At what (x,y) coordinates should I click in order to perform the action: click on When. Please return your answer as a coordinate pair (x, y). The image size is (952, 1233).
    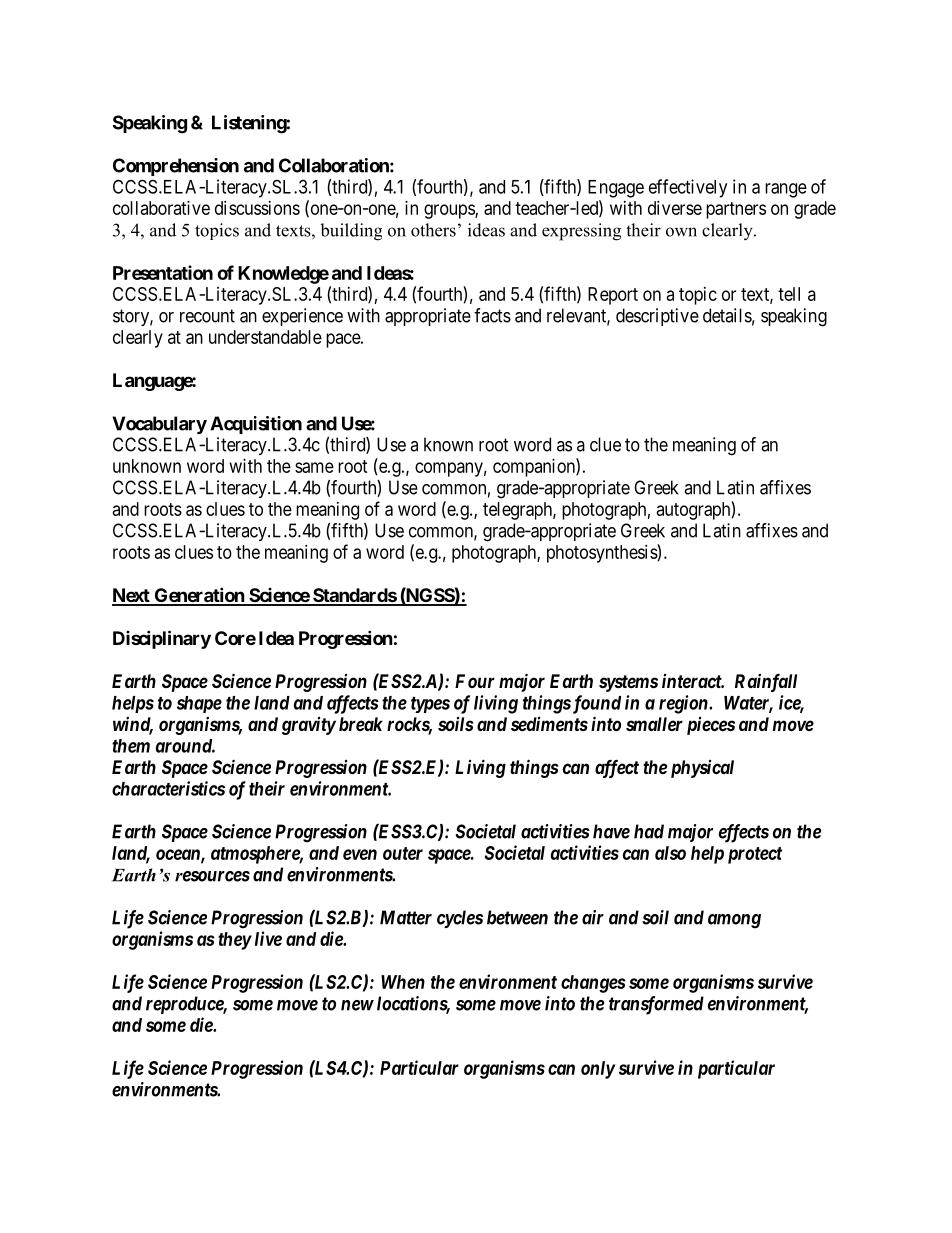
    Looking at the image, I should click on (403, 982).
